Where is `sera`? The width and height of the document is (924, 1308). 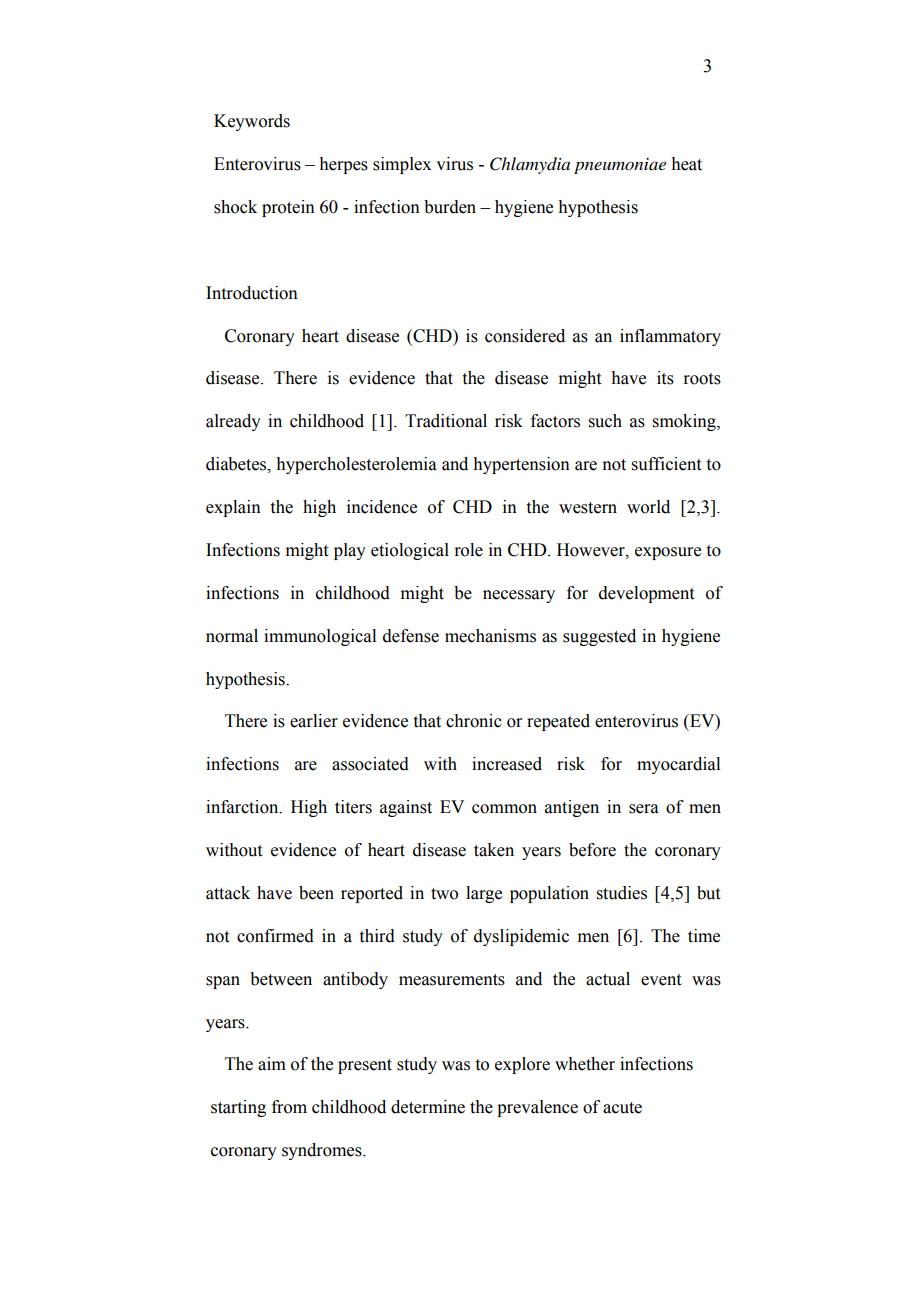
sera is located at coordinates (644, 809).
